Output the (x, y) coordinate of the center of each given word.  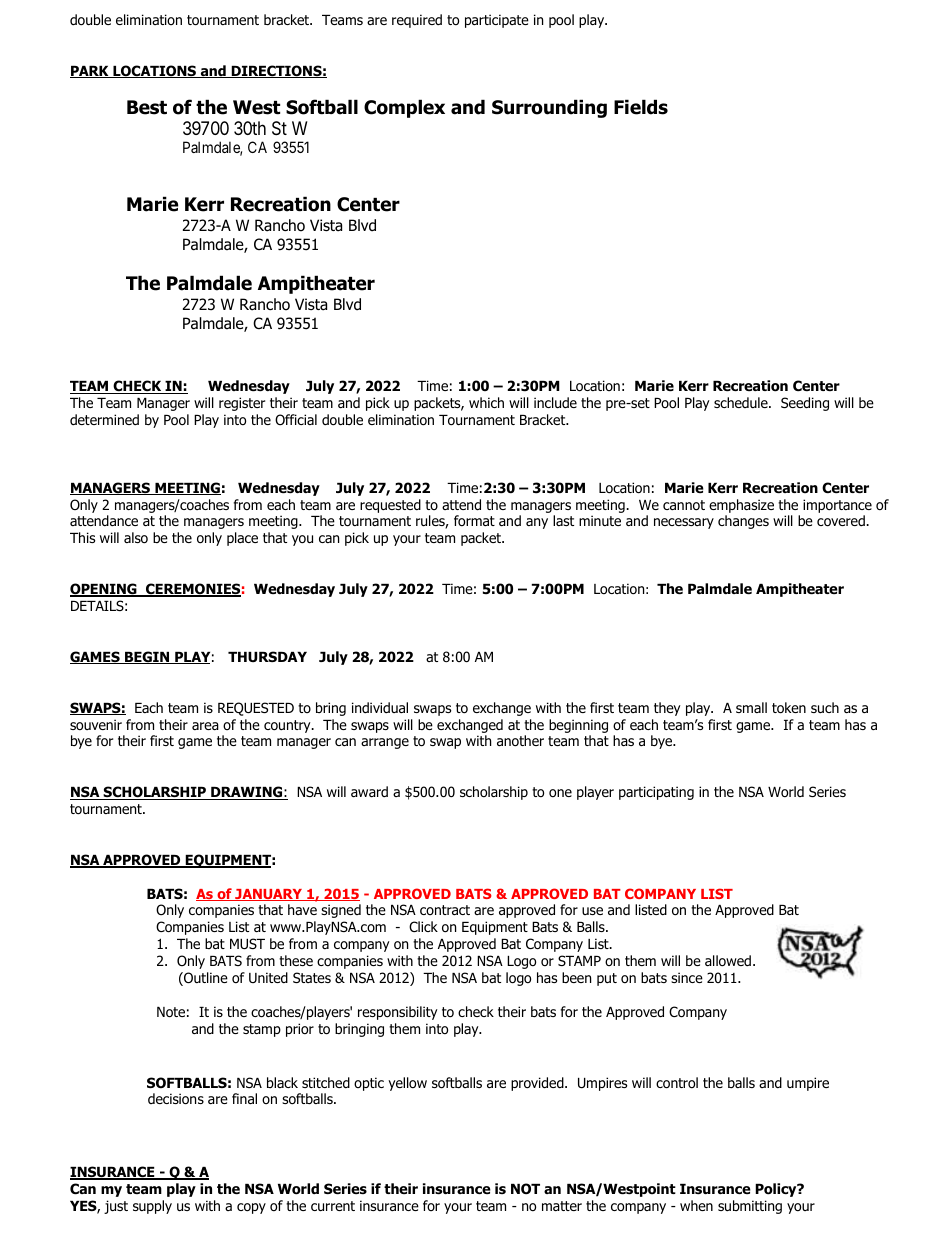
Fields (641, 107)
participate (497, 21)
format (474, 520)
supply (152, 1207)
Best (147, 107)
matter (562, 1206)
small (751, 707)
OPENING (104, 590)
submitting (750, 1207)
